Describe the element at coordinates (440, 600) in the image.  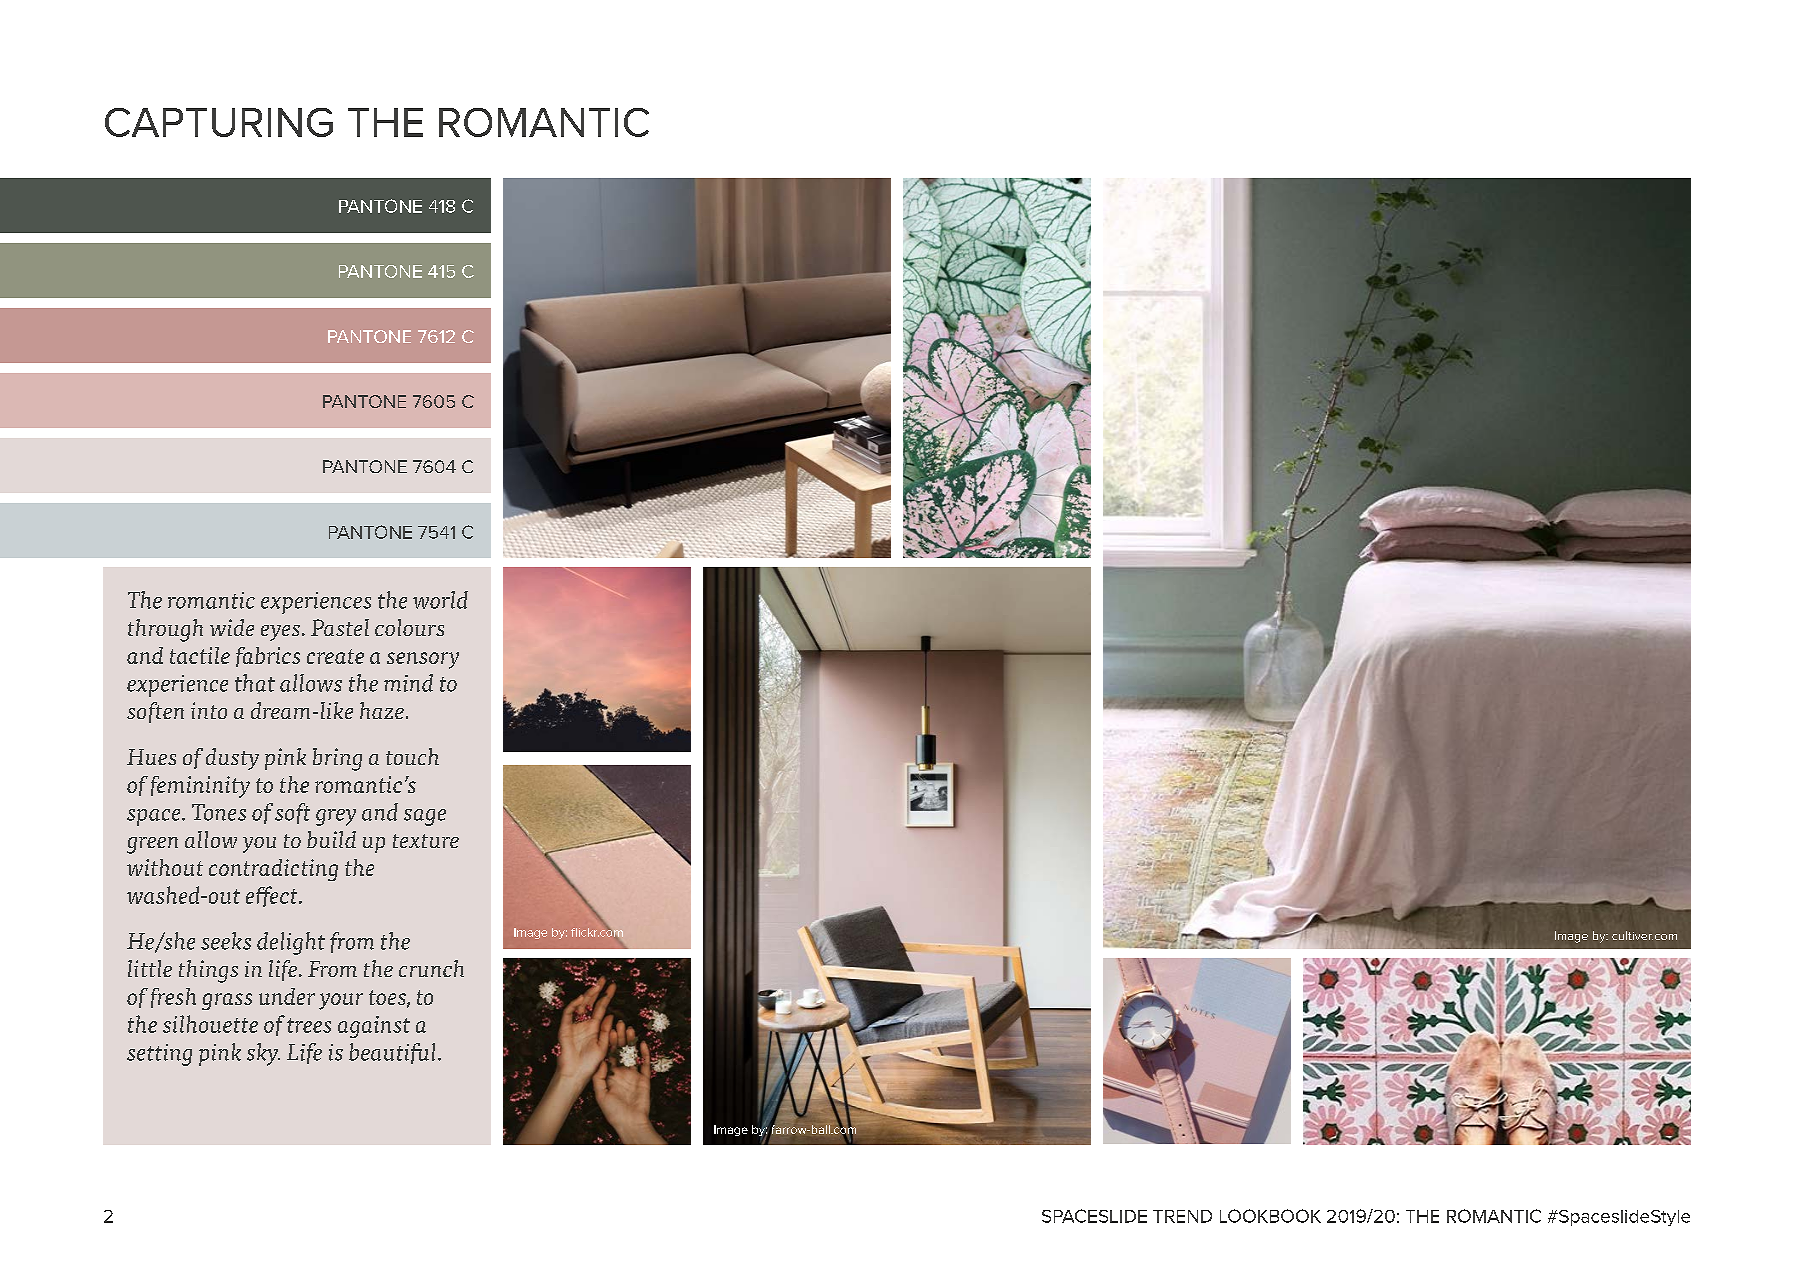
I see `world` at that location.
